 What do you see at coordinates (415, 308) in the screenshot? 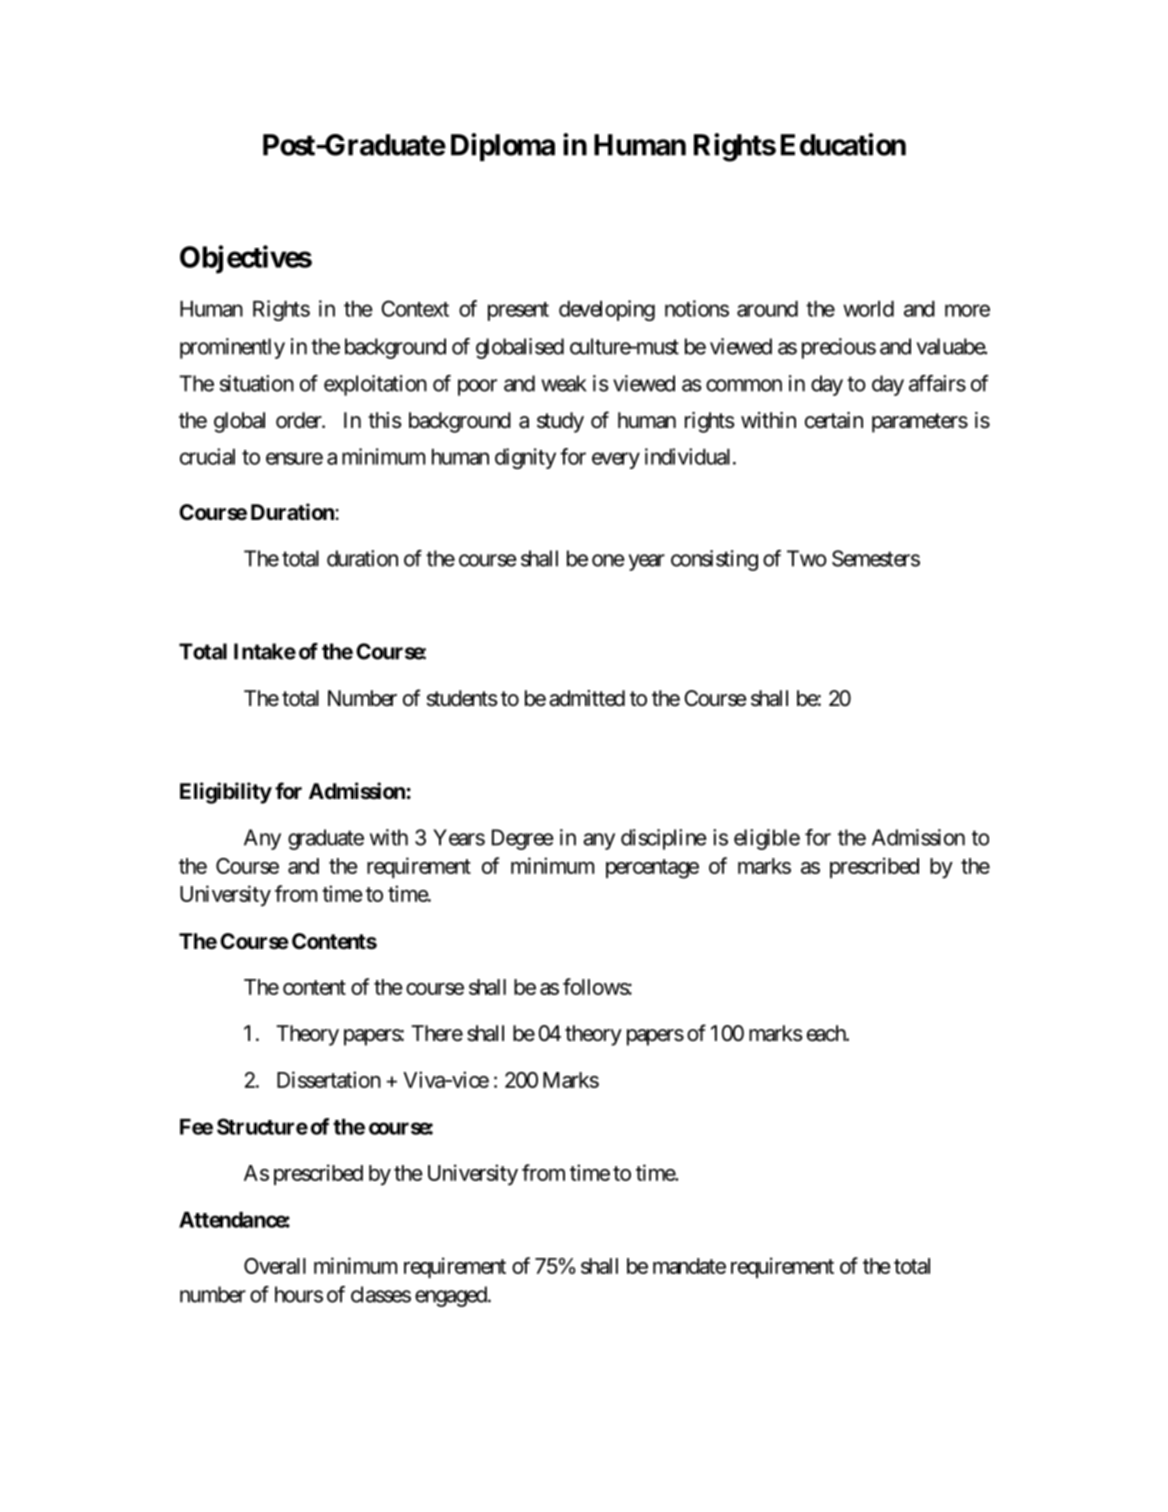
I see `Context` at bounding box center [415, 308].
